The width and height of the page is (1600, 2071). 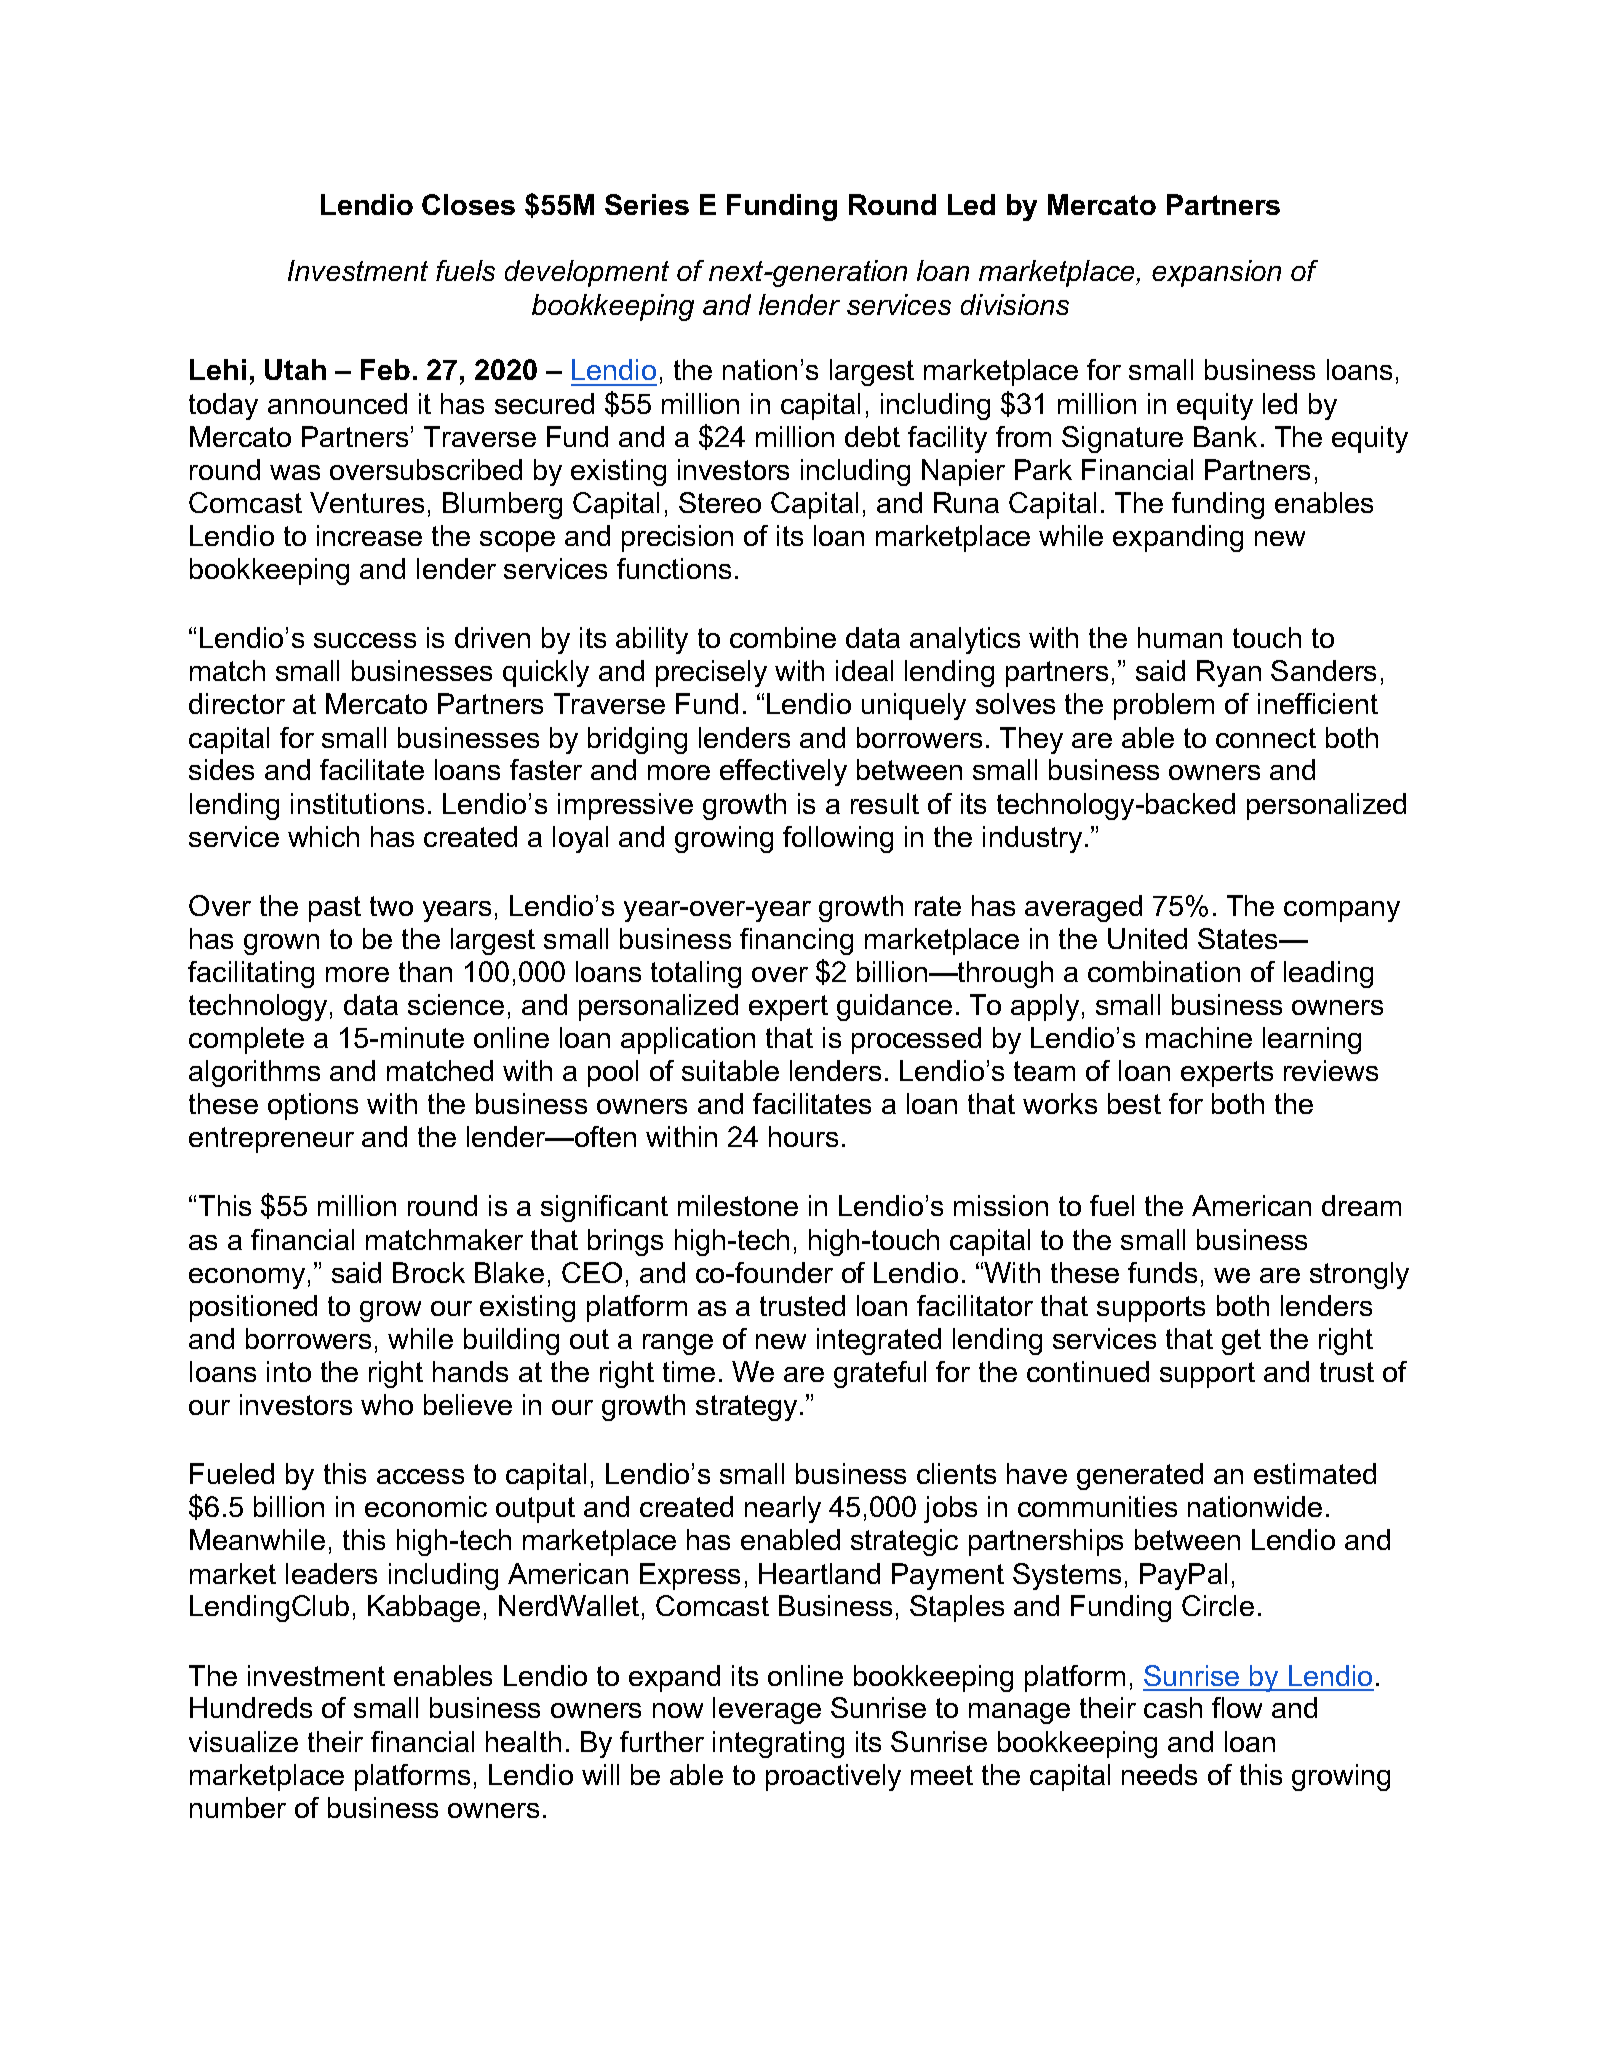 I want to click on expansion, so click(x=1216, y=273).
